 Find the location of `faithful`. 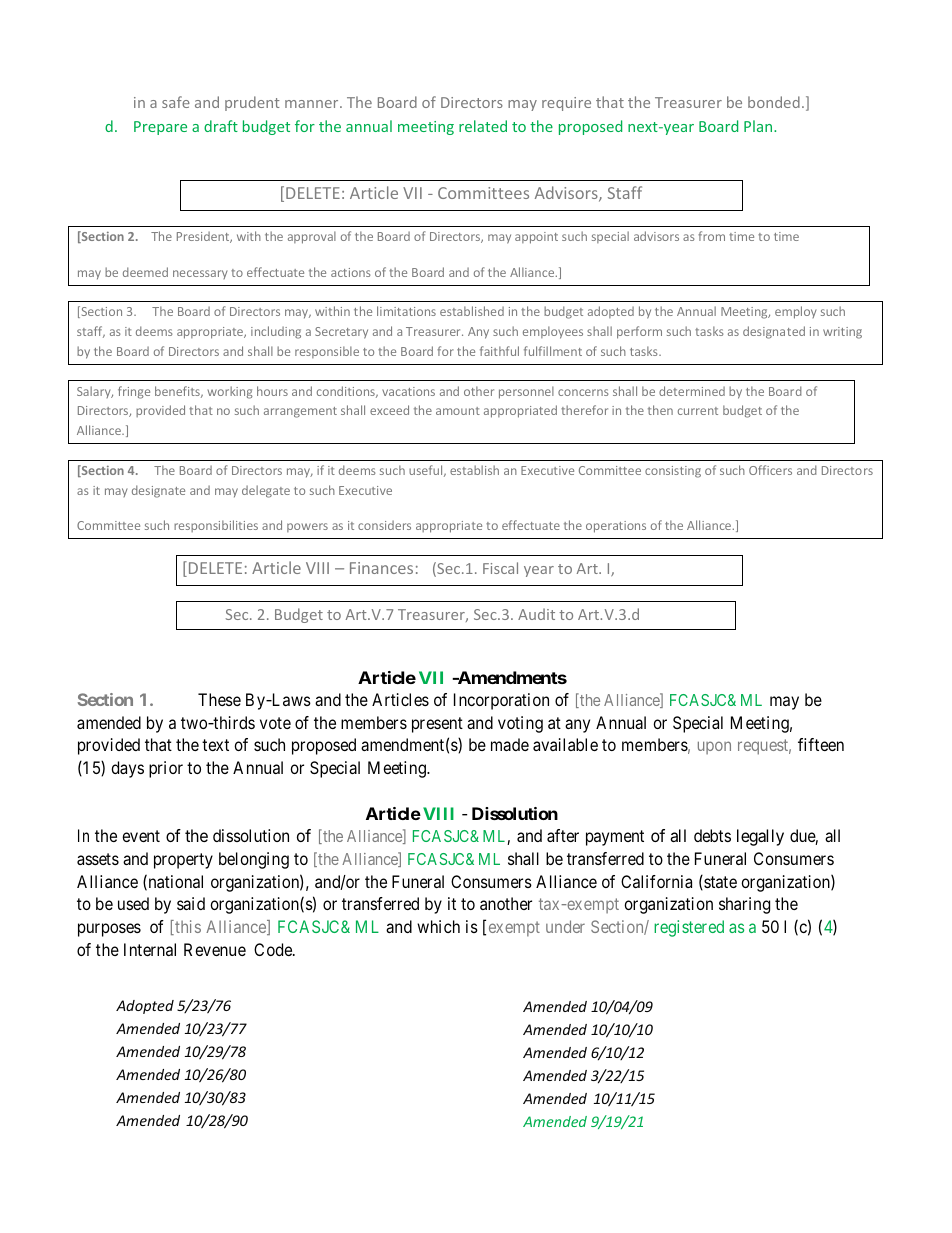

faithful is located at coordinates (499, 351).
